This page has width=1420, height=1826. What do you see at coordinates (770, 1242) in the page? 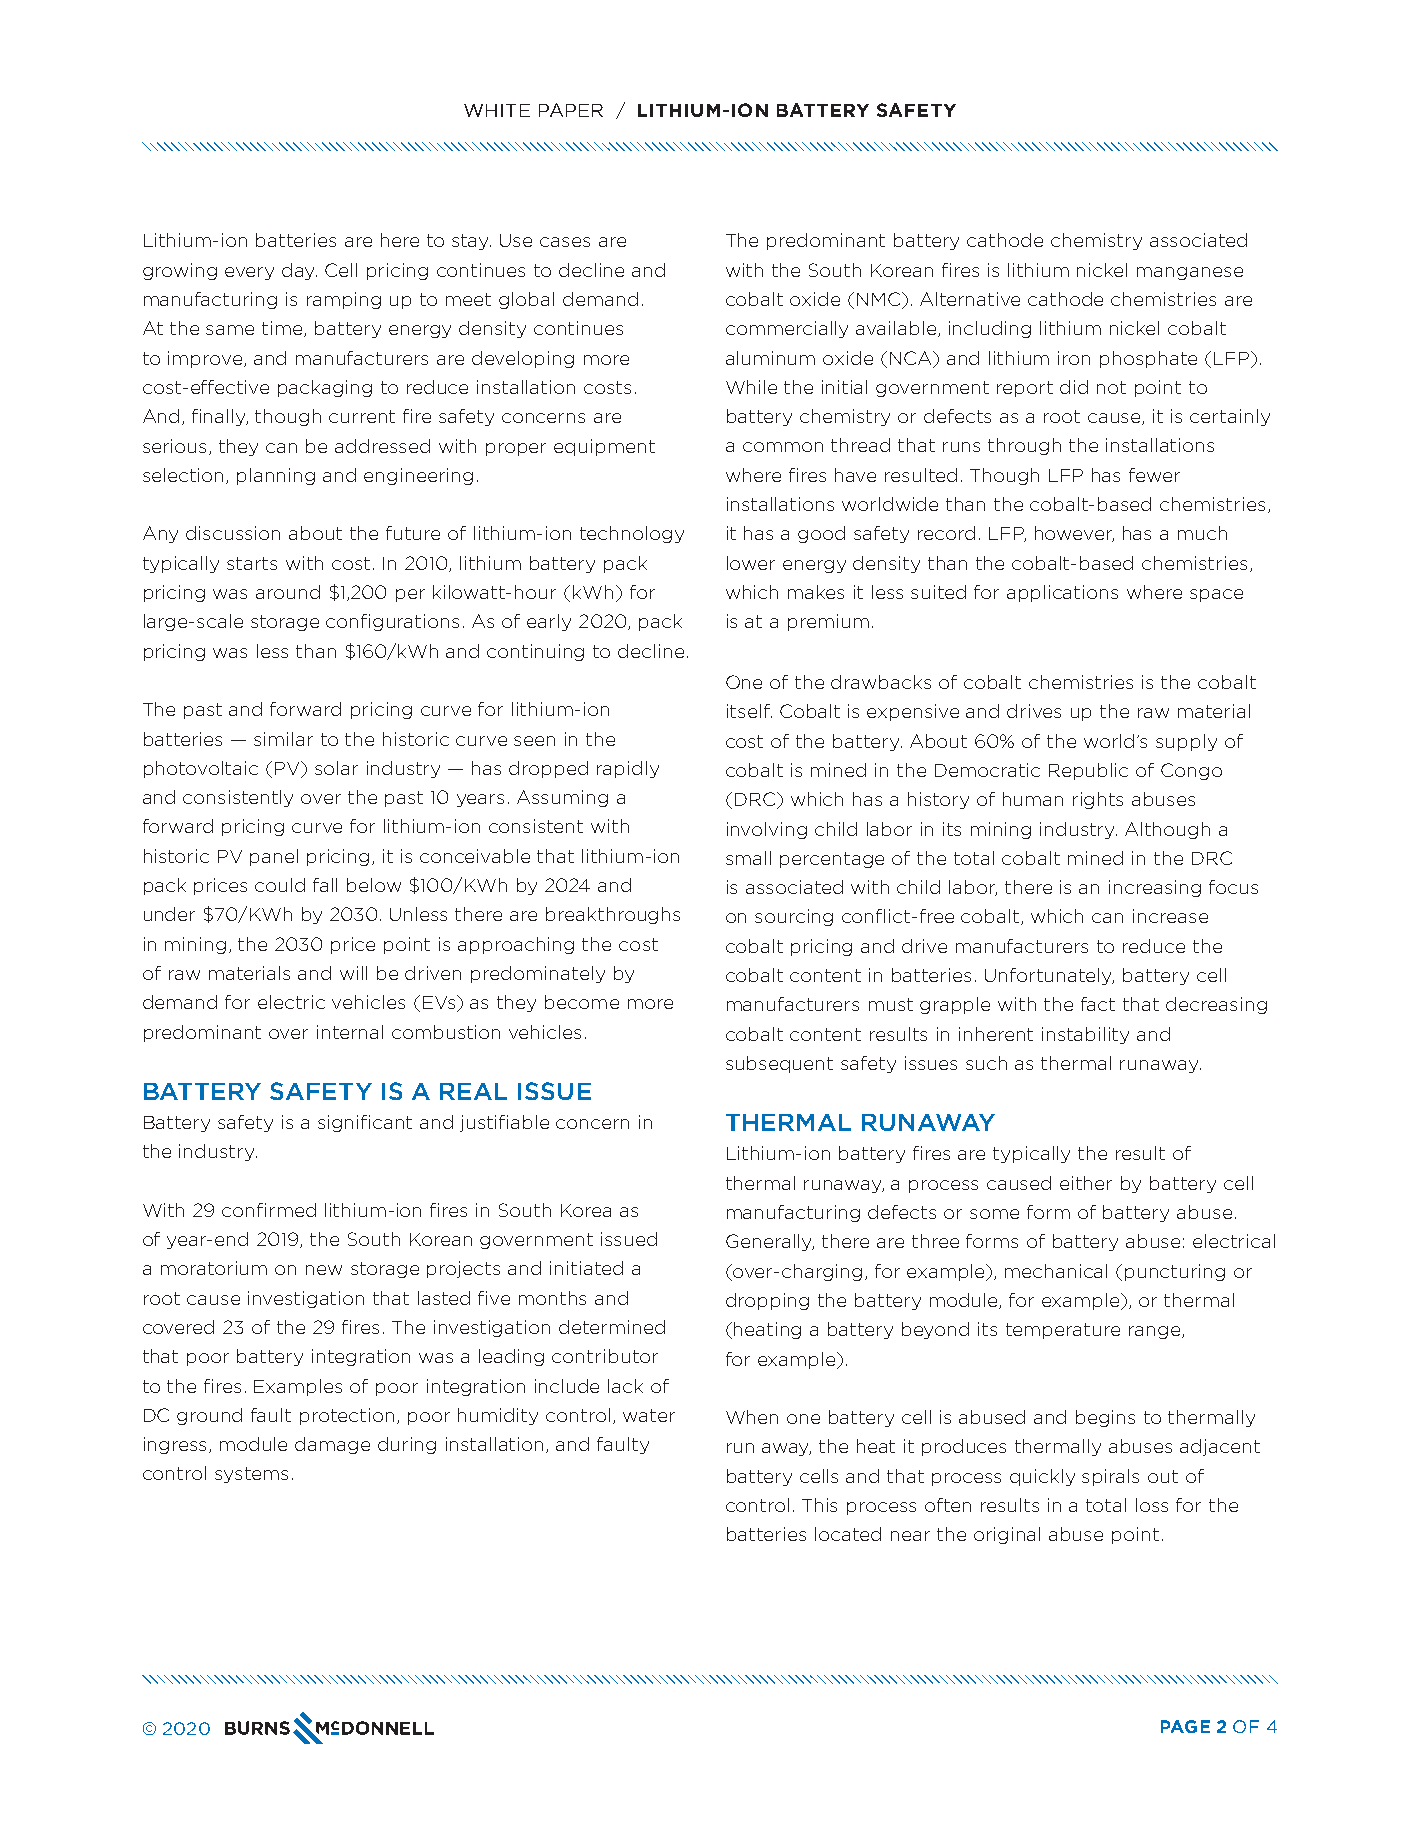
I see `Generally` at bounding box center [770, 1242].
